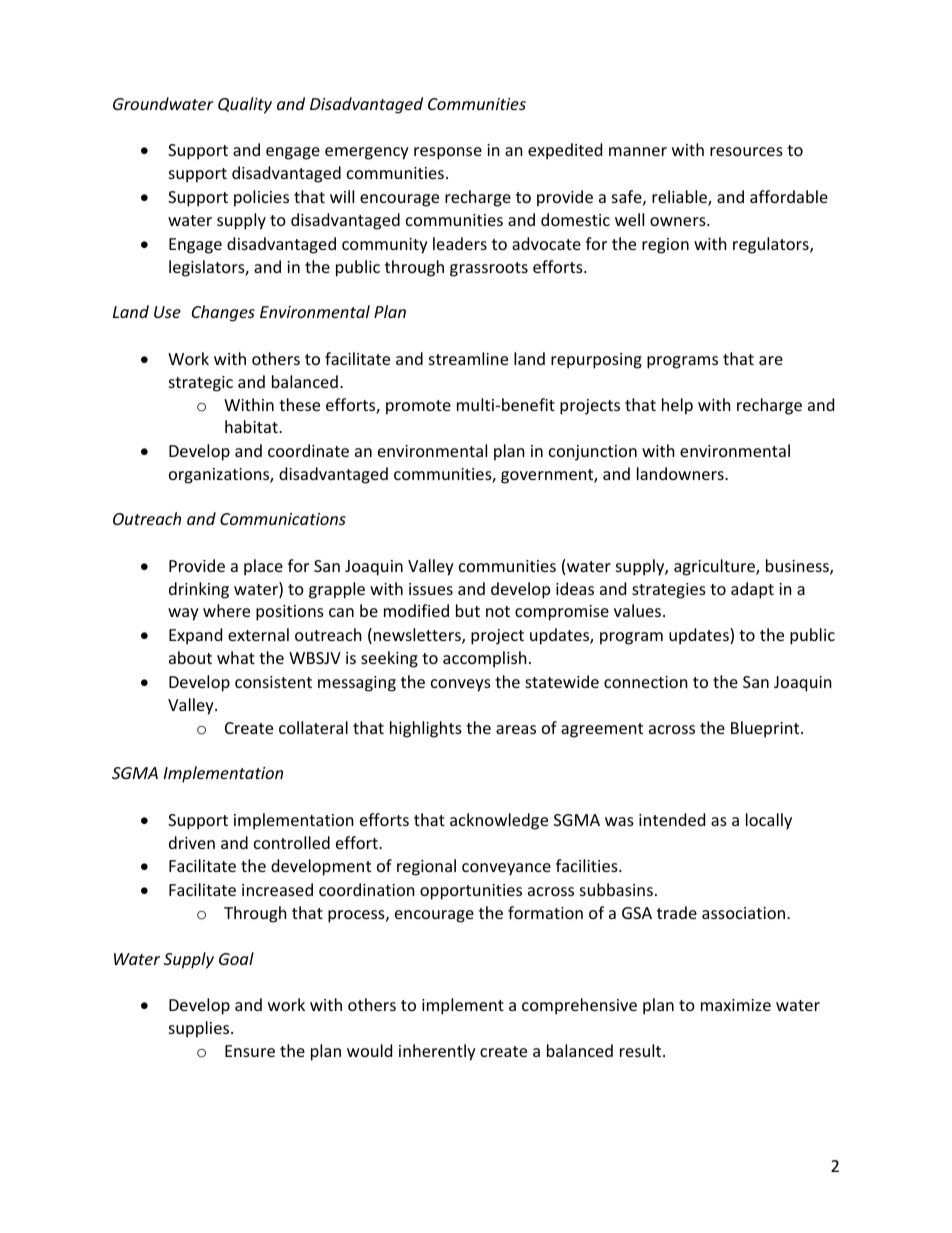 This screenshot has width=952, height=1233. What do you see at coordinates (437, 1052) in the screenshot?
I see `inherently` at bounding box center [437, 1052].
